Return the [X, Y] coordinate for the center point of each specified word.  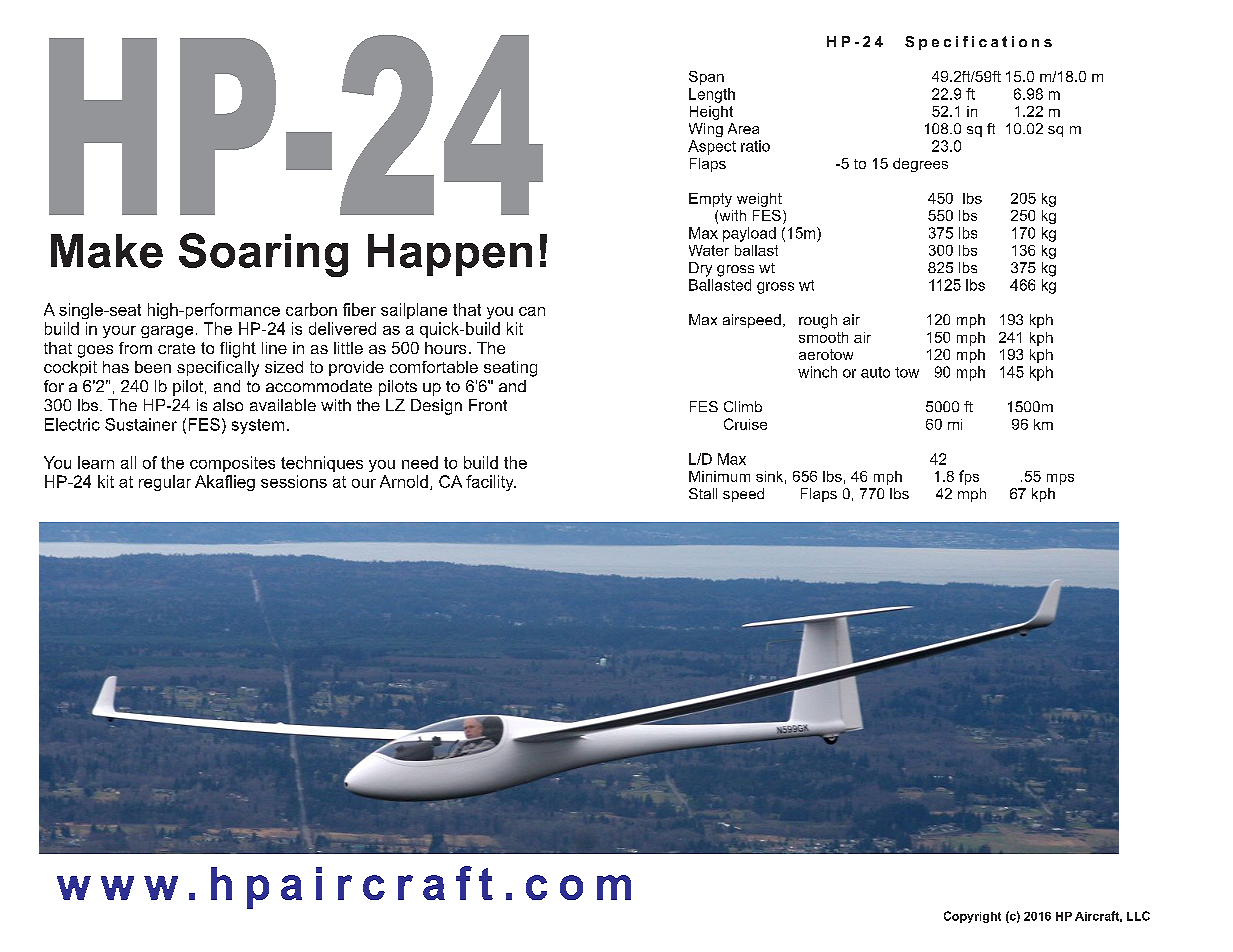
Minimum [719, 476]
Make [107, 251]
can [532, 311]
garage [167, 332]
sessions [294, 481]
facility [491, 483]
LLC [1138, 916]
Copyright [972, 917]
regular [165, 483]
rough [818, 321]
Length [712, 95]
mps [1060, 479]
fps [969, 477]
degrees [920, 165]
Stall [703, 493]
